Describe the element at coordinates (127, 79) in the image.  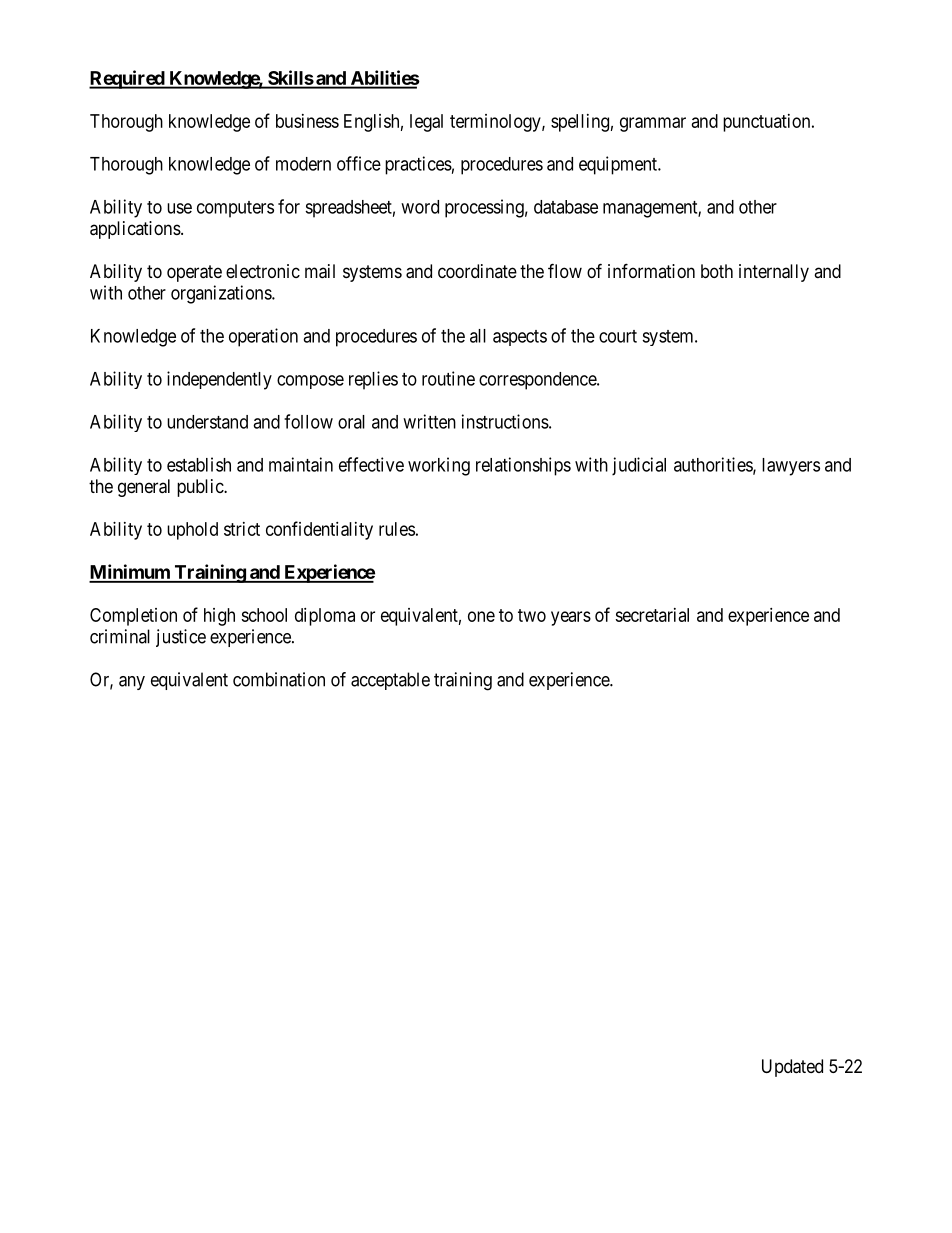
I see `Required` at that location.
